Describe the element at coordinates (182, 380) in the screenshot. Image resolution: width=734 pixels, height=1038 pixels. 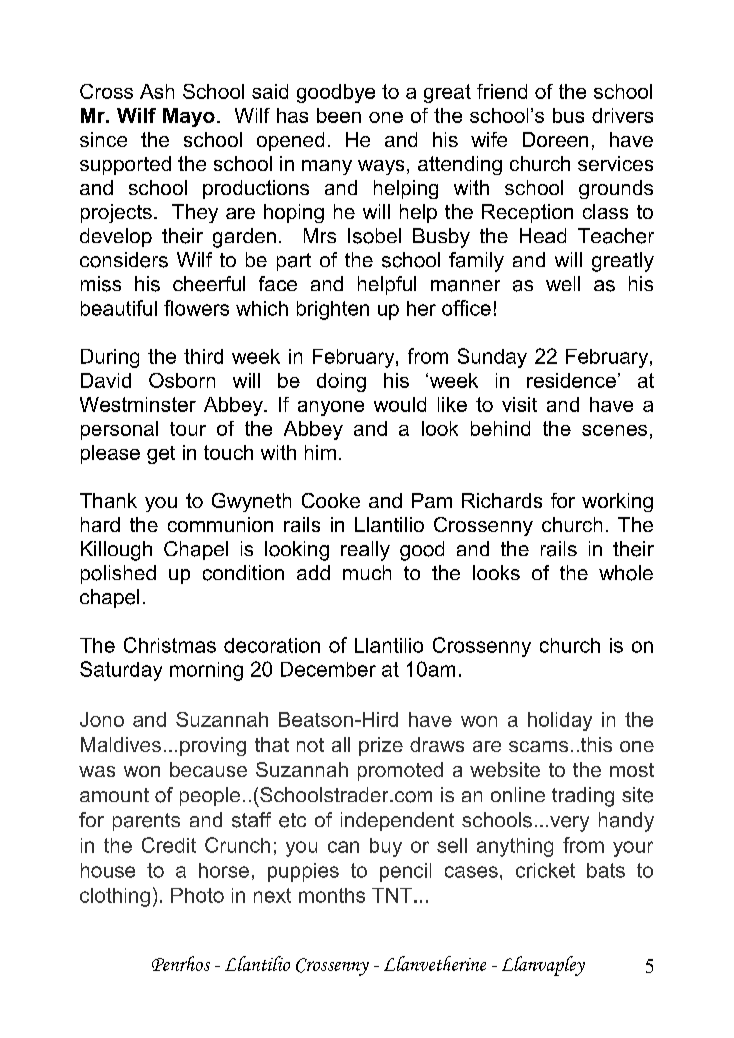
I see `Osborn` at that location.
